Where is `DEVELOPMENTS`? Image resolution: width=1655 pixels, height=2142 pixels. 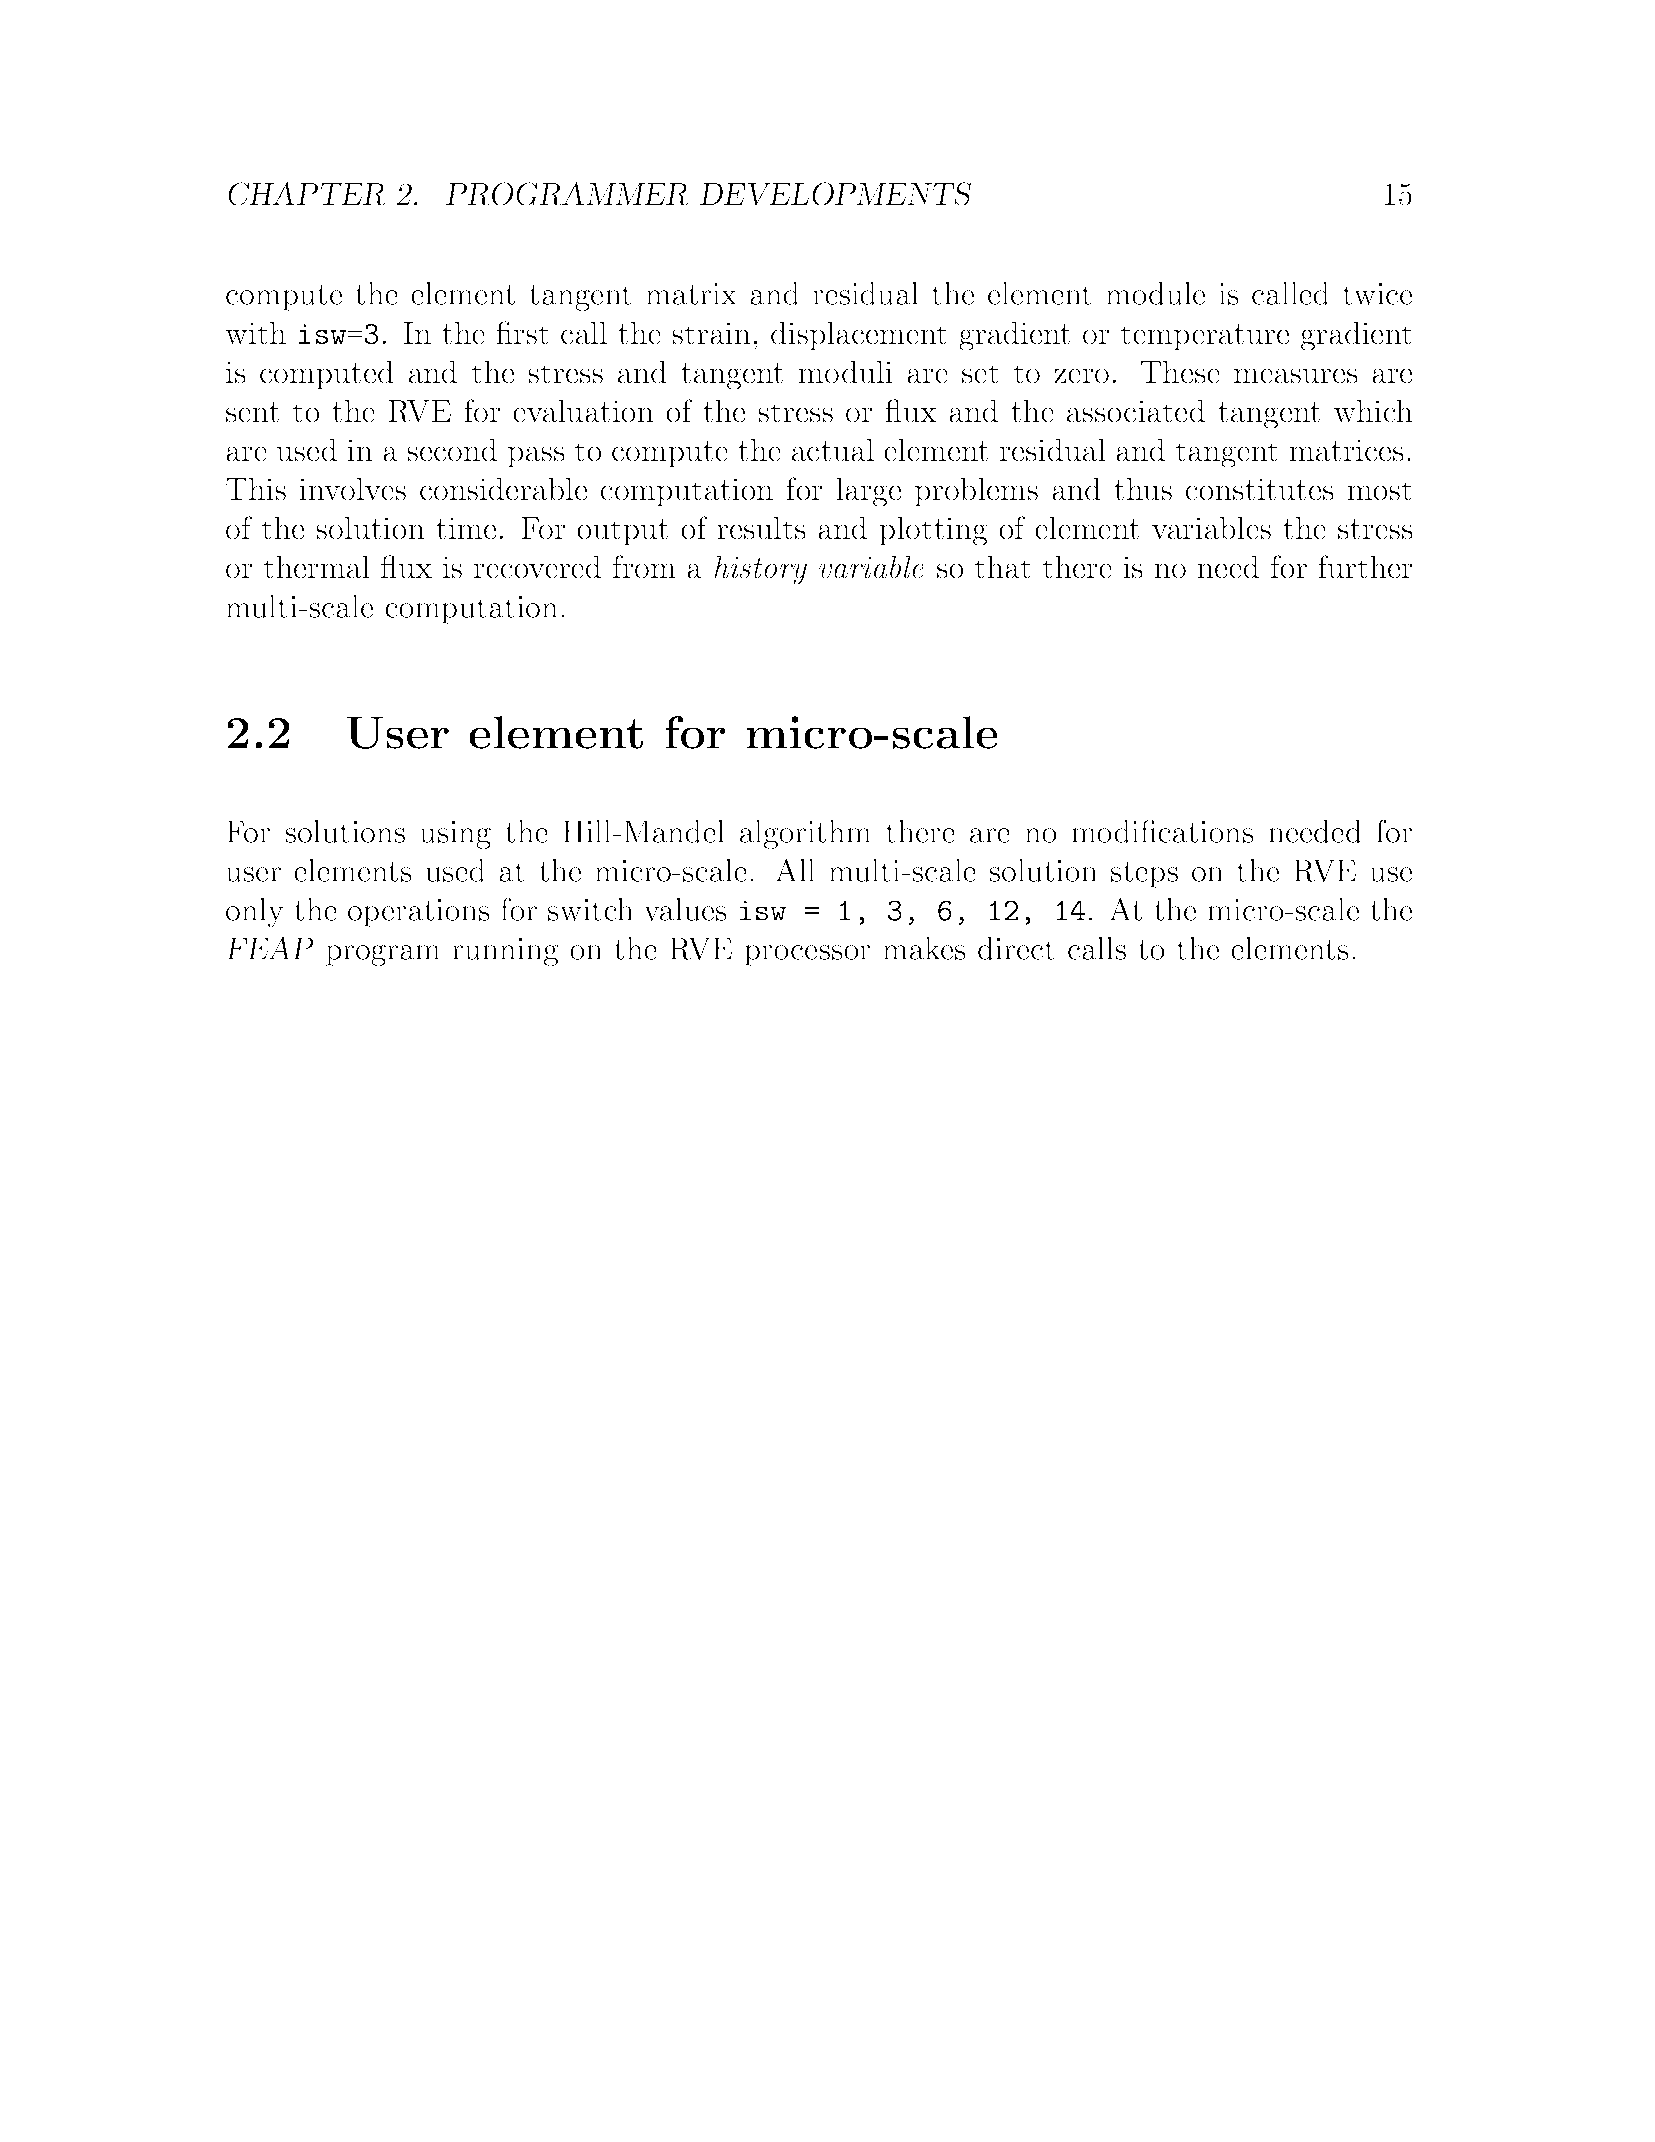
DEVELOPMENTS is located at coordinates (835, 194).
